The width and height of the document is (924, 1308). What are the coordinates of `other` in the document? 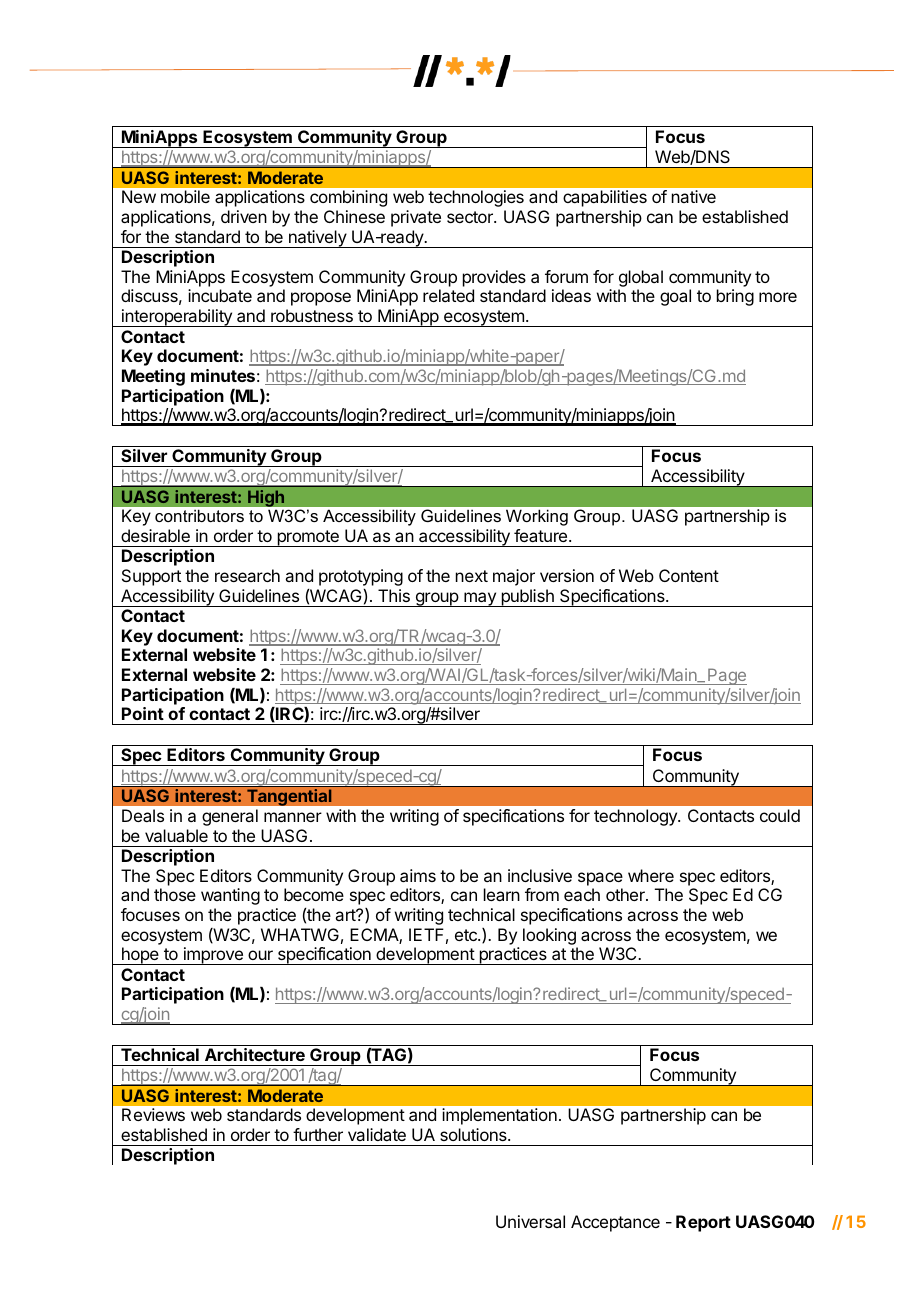 It's located at (626, 894).
